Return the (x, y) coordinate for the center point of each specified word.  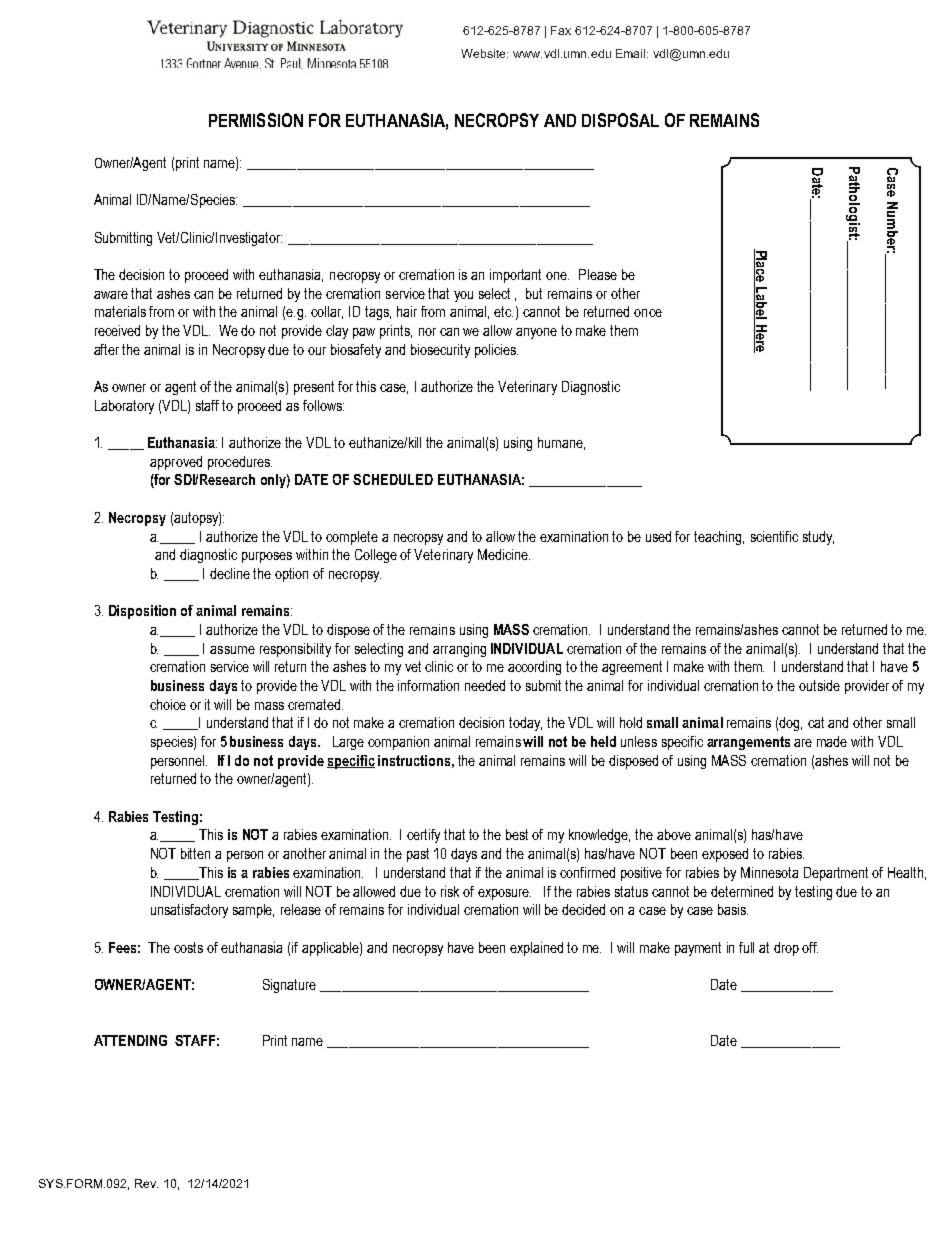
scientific (774, 536)
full (746, 947)
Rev (146, 1183)
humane (561, 443)
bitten (195, 853)
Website (484, 53)
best (517, 834)
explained (536, 949)
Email (632, 53)
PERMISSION (256, 120)
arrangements (748, 743)
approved (176, 463)
